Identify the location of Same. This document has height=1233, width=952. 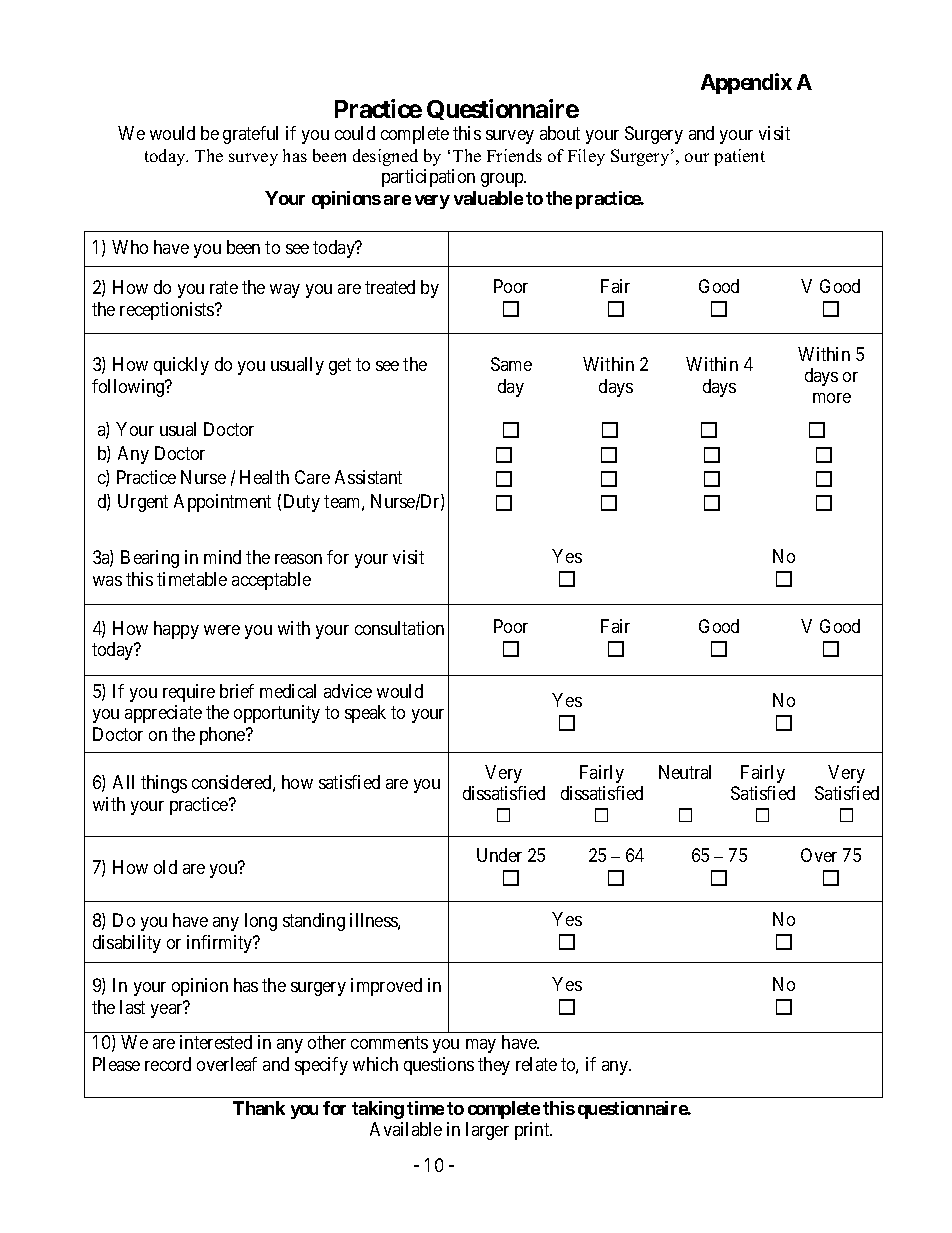
(511, 364).
